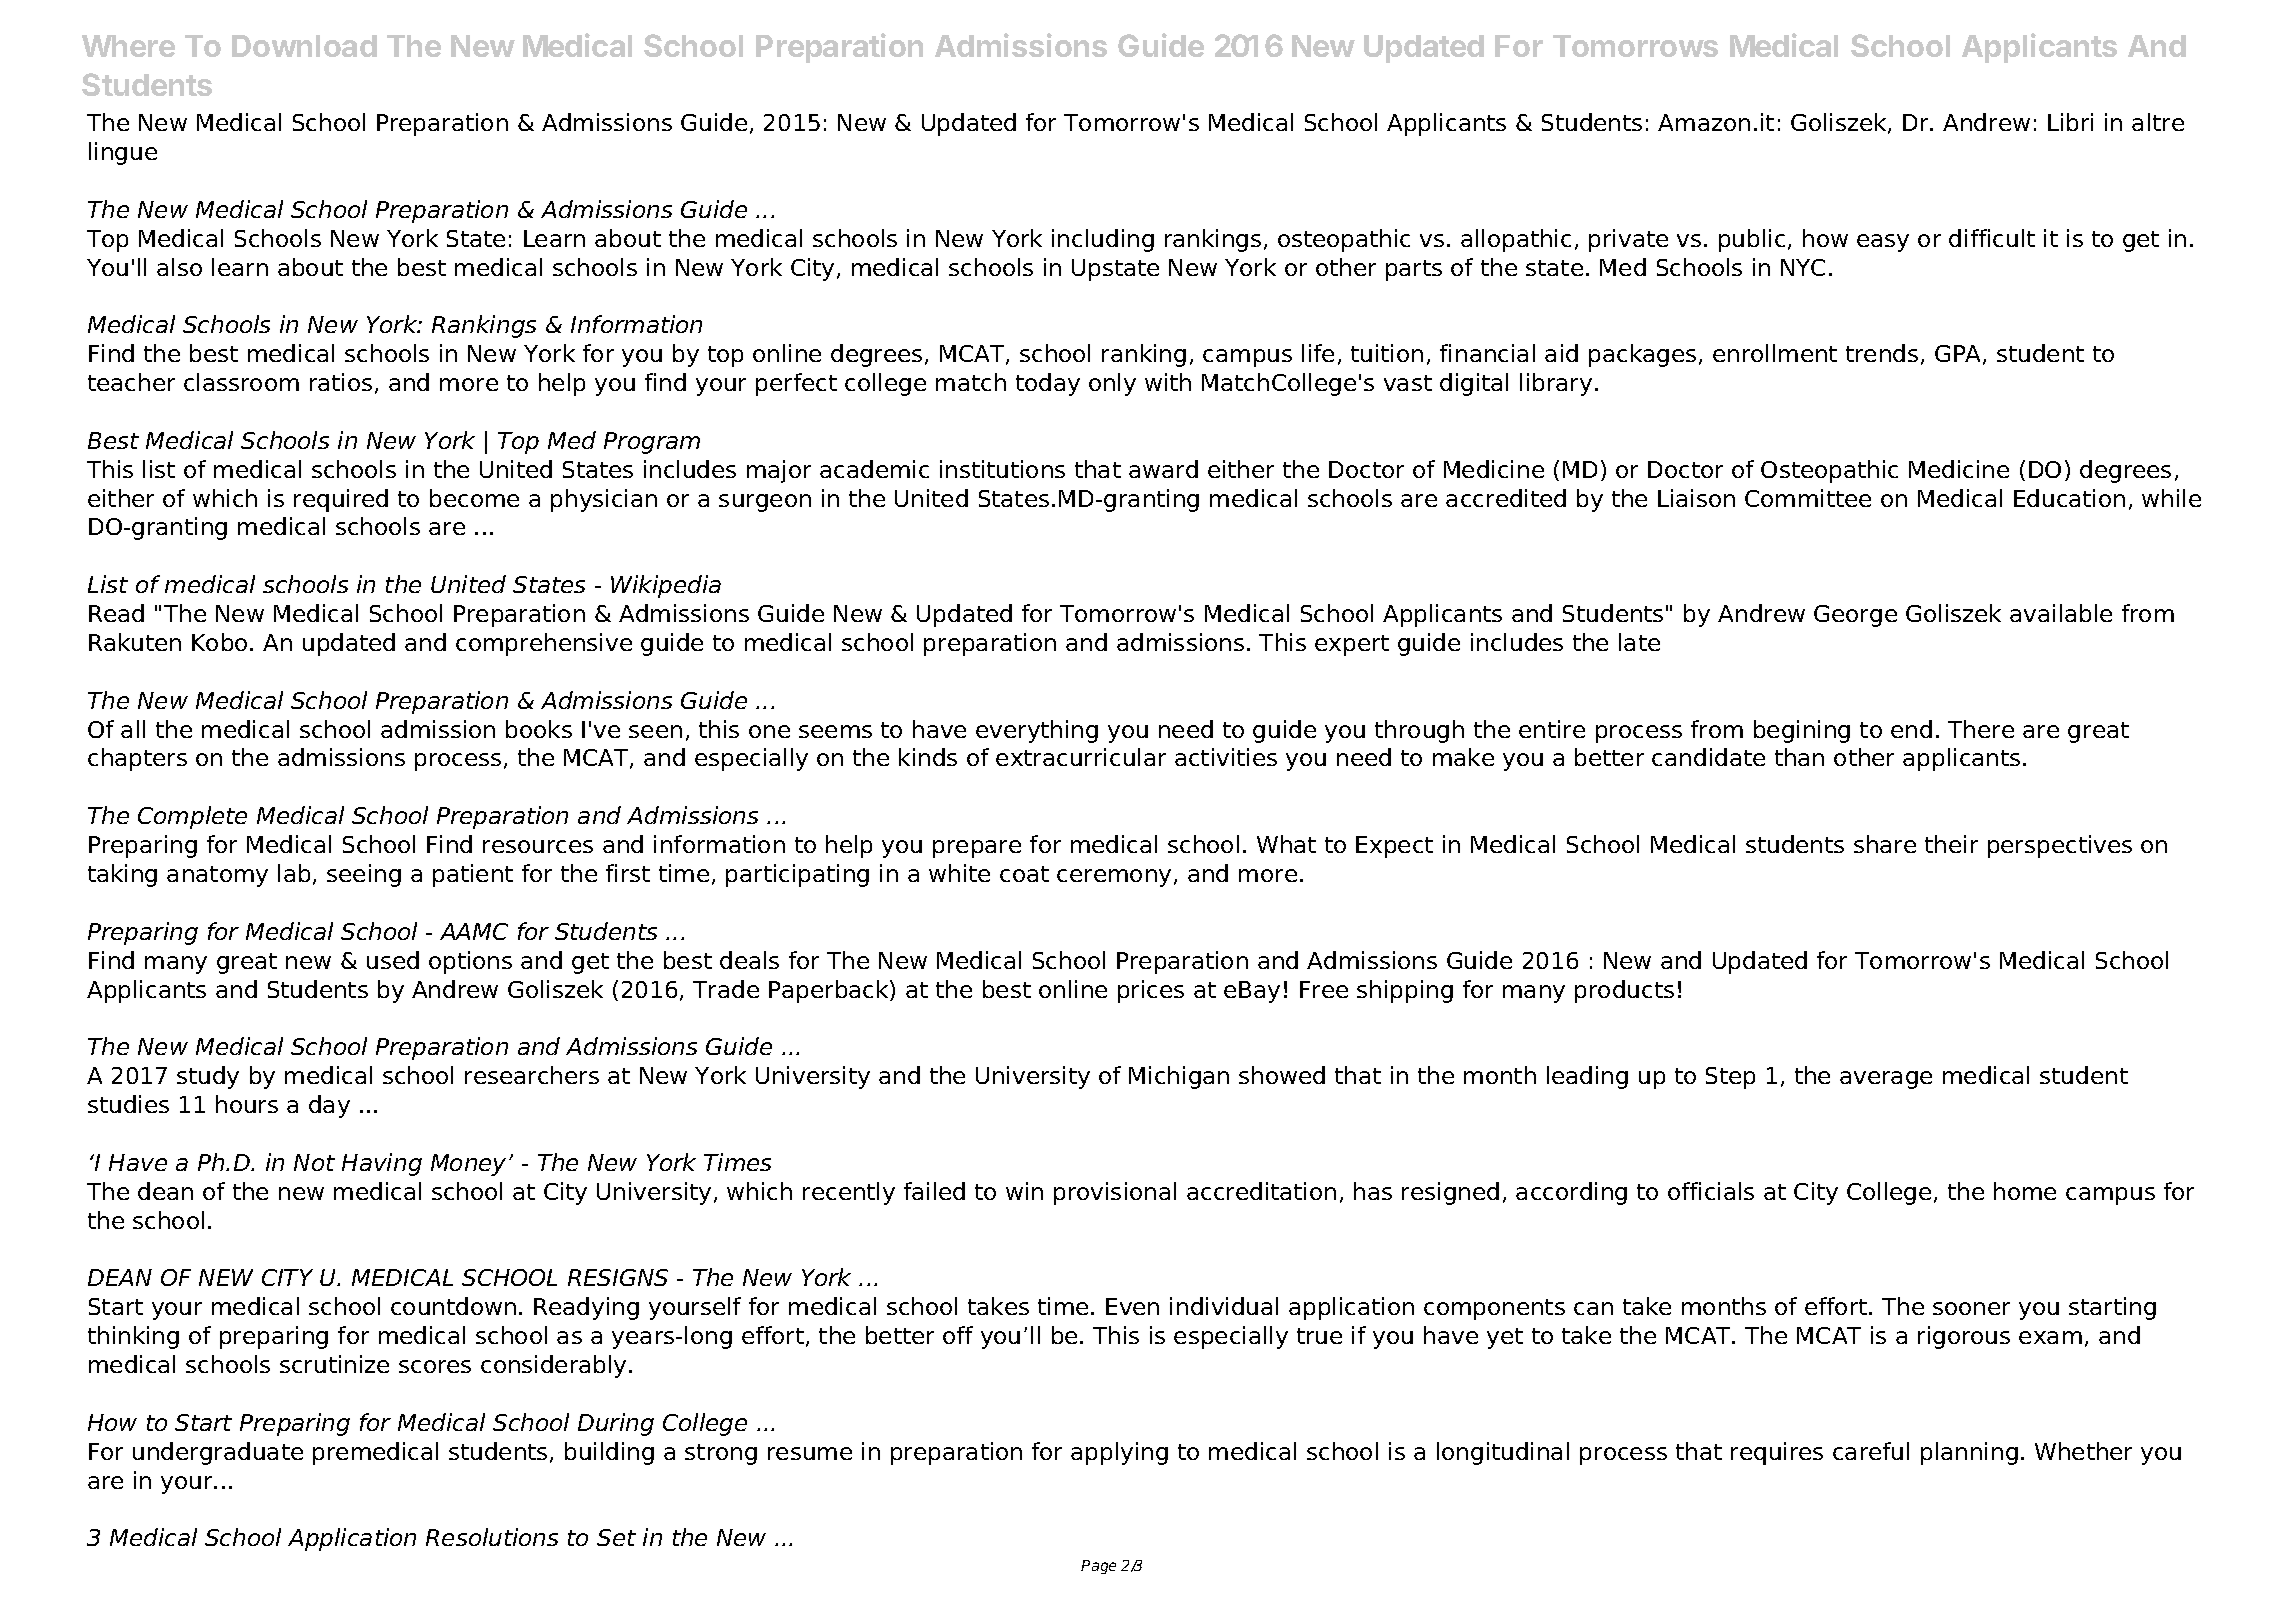 This screenshot has width=2292, height=1621. Describe the element at coordinates (1081, 757) in the screenshot. I see `extracurricular` at that location.
